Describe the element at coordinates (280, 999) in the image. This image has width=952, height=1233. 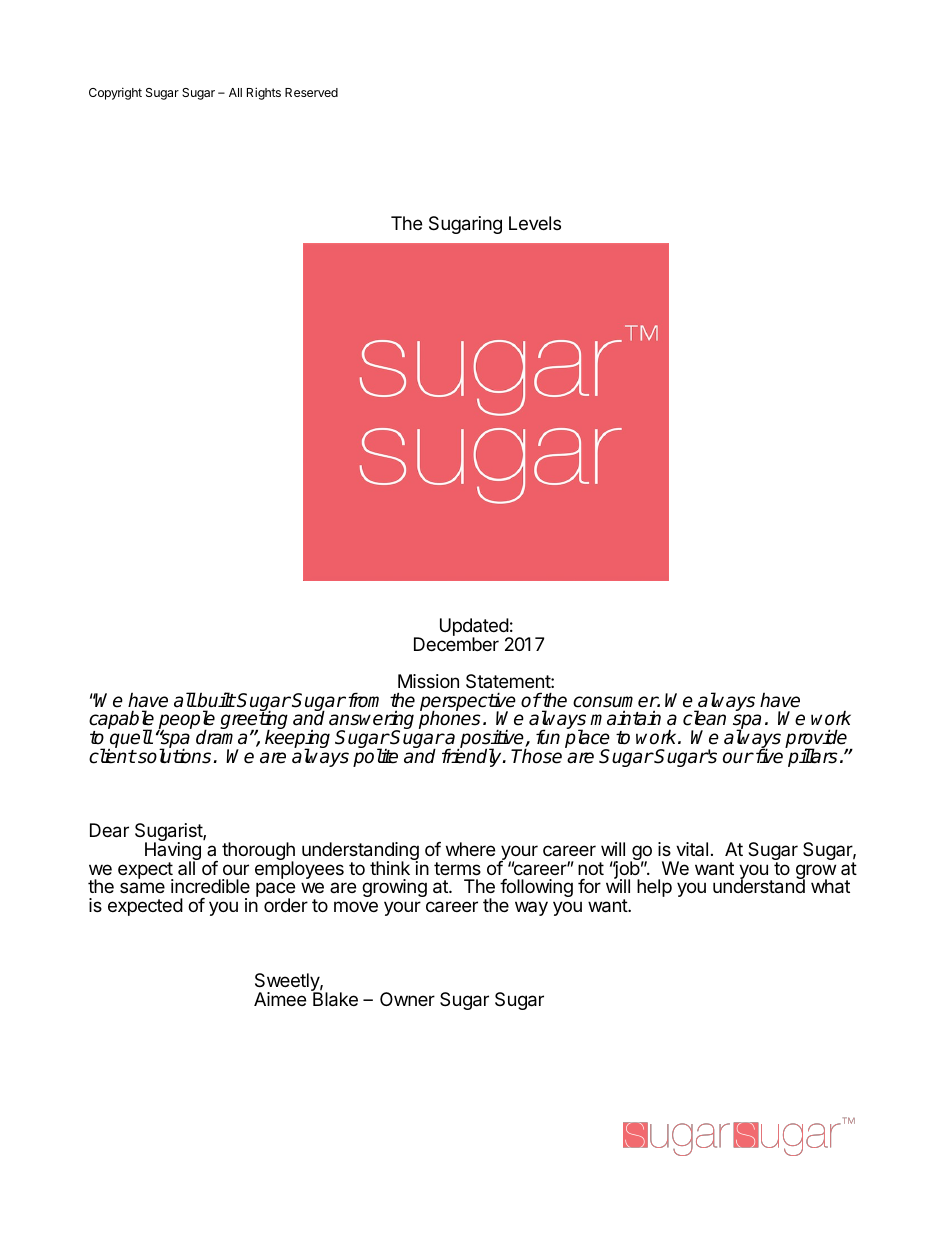
I see `Aimee` at that location.
